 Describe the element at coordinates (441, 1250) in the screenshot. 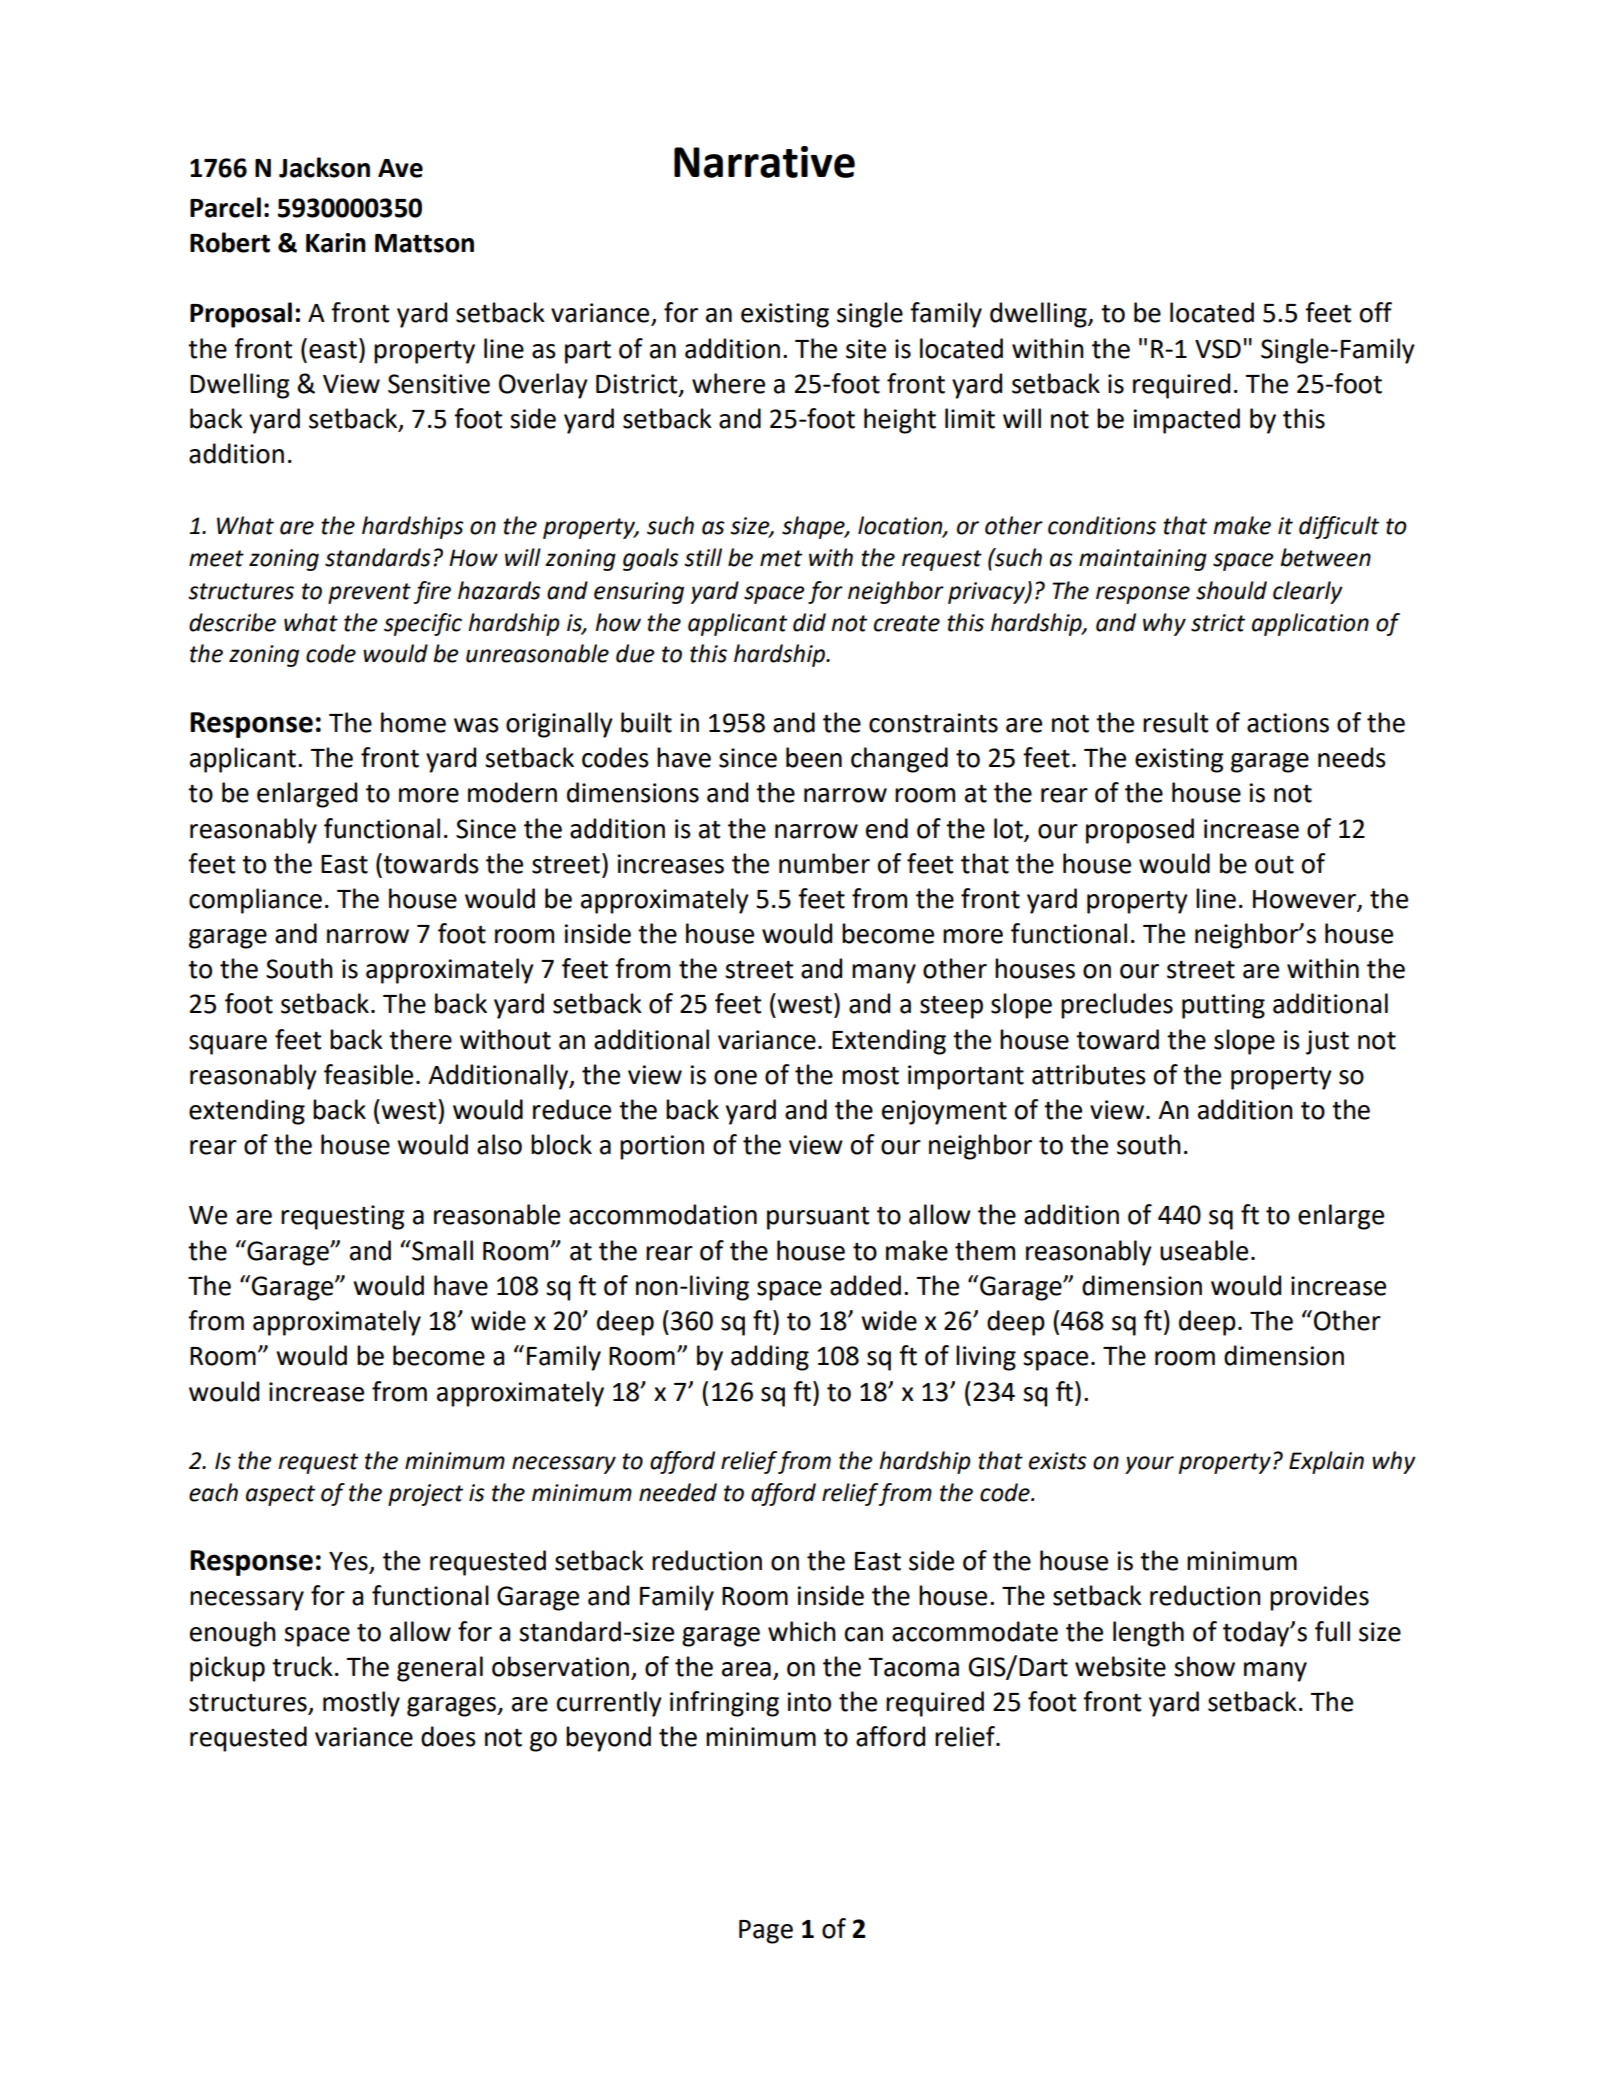

I see `Small` at that location.
